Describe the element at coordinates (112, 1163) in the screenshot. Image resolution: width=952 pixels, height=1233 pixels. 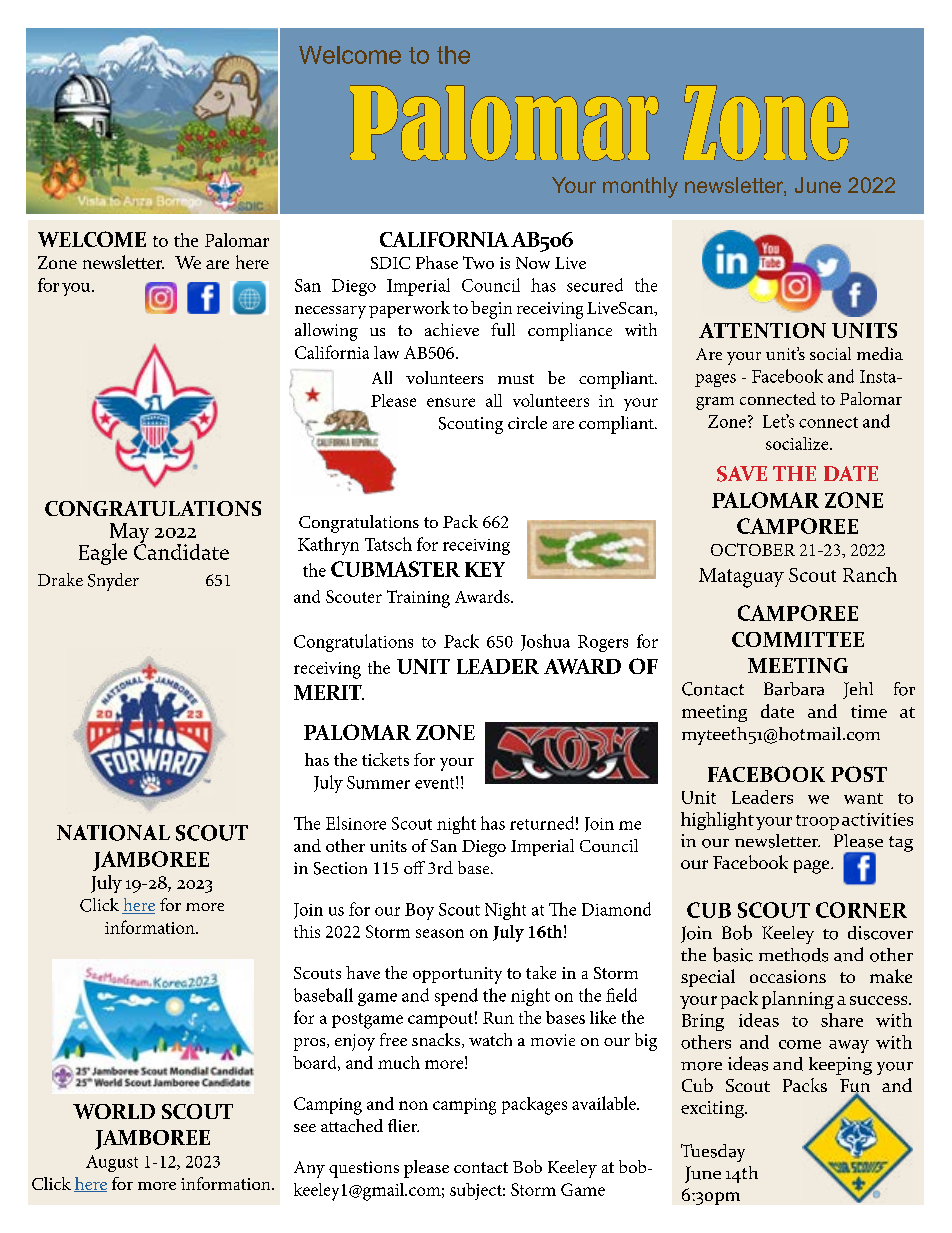
I see `August` at that location.
